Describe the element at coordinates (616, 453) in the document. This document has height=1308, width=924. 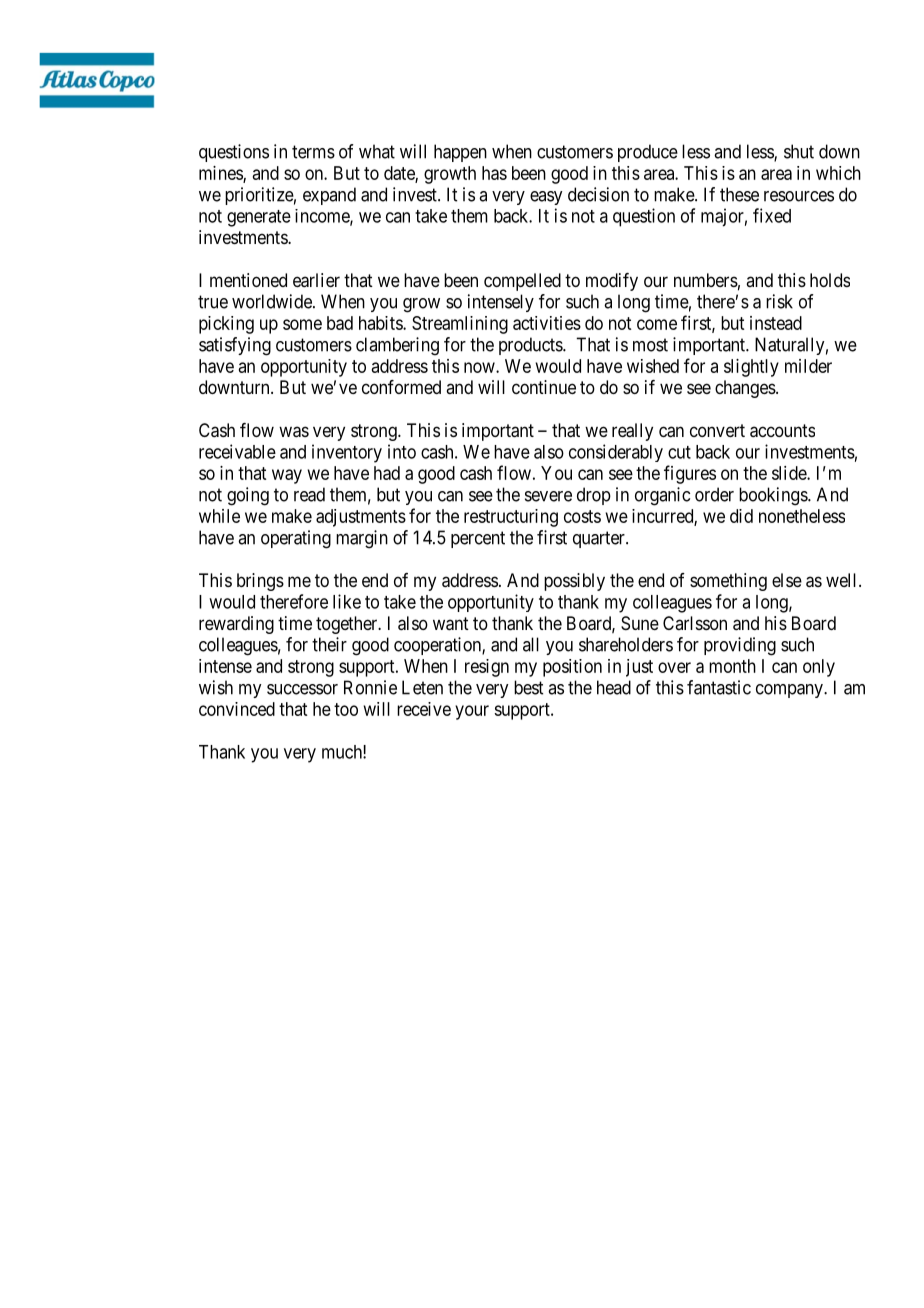
I see `considerably` at that location.
